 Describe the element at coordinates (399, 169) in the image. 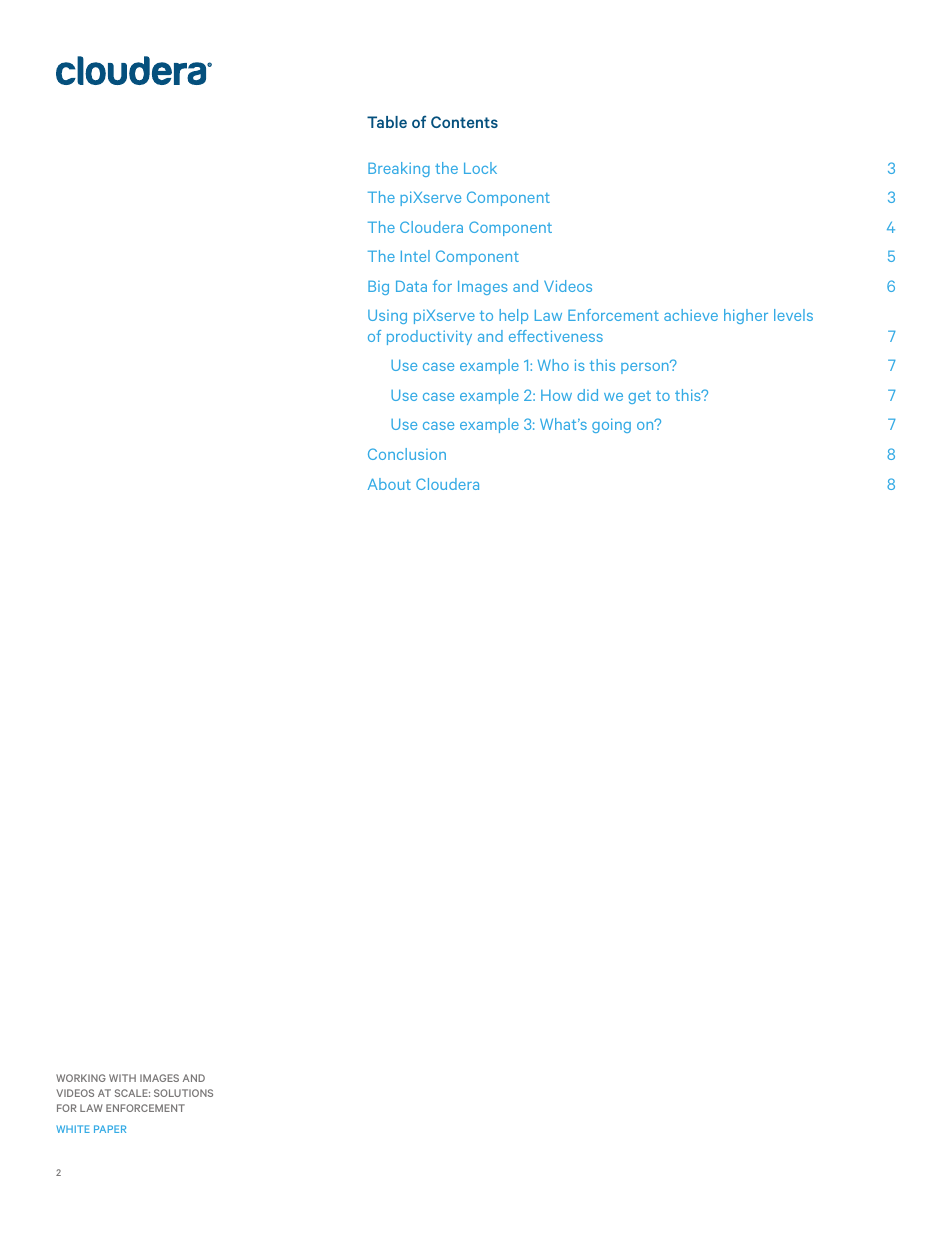

I see `Breaking` at that location.
